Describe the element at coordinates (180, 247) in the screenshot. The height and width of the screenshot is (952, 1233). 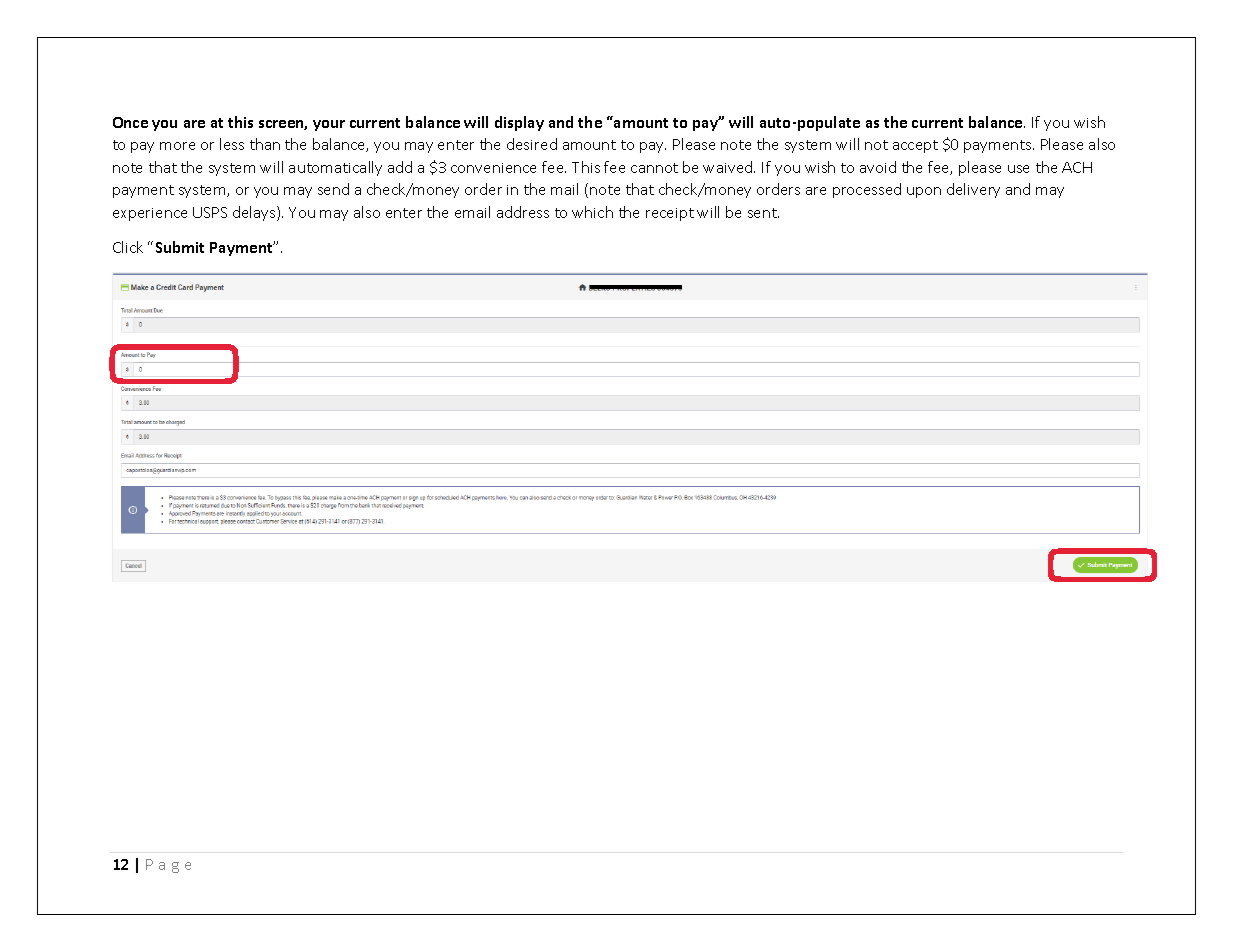
I see `Submit` at that location.
